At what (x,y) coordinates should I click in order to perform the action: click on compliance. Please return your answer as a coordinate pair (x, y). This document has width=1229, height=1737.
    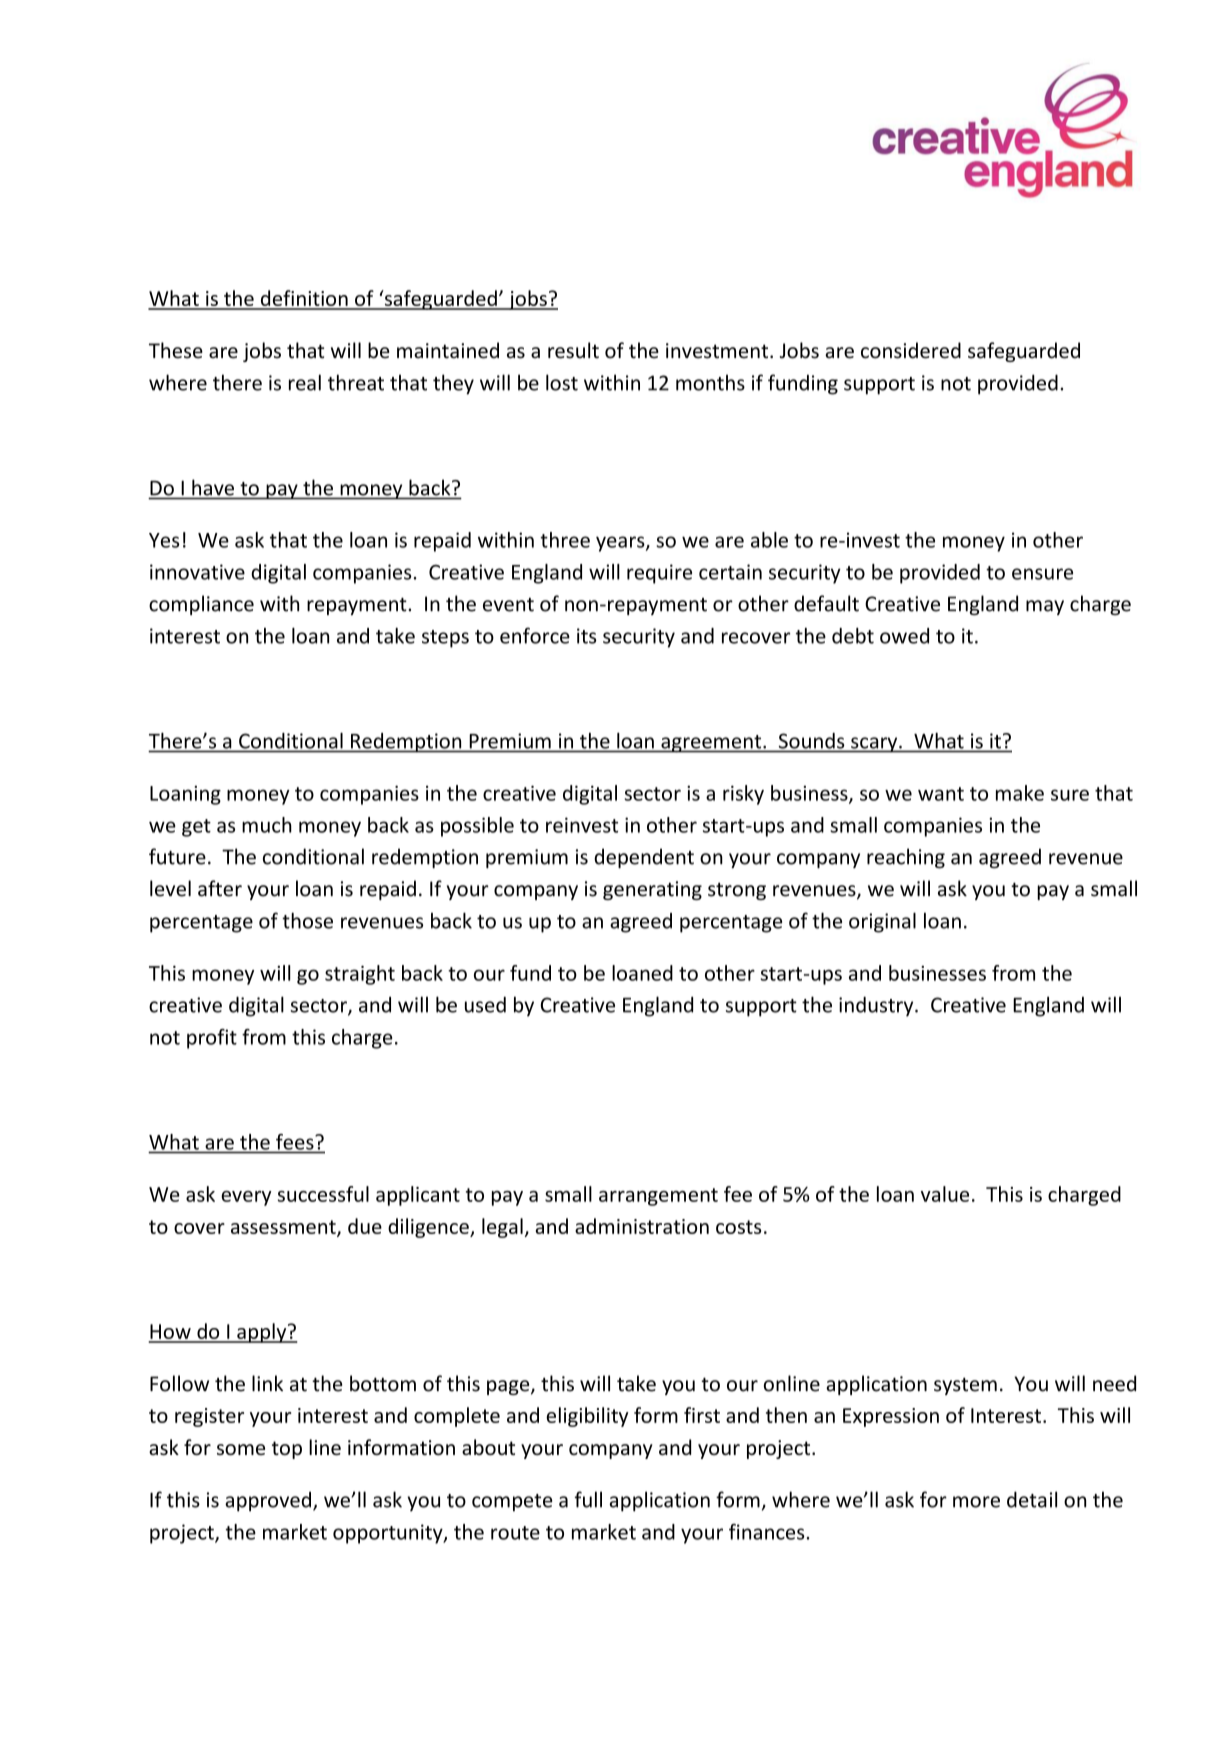
    Looking at the image, I should click on (201, 605).
